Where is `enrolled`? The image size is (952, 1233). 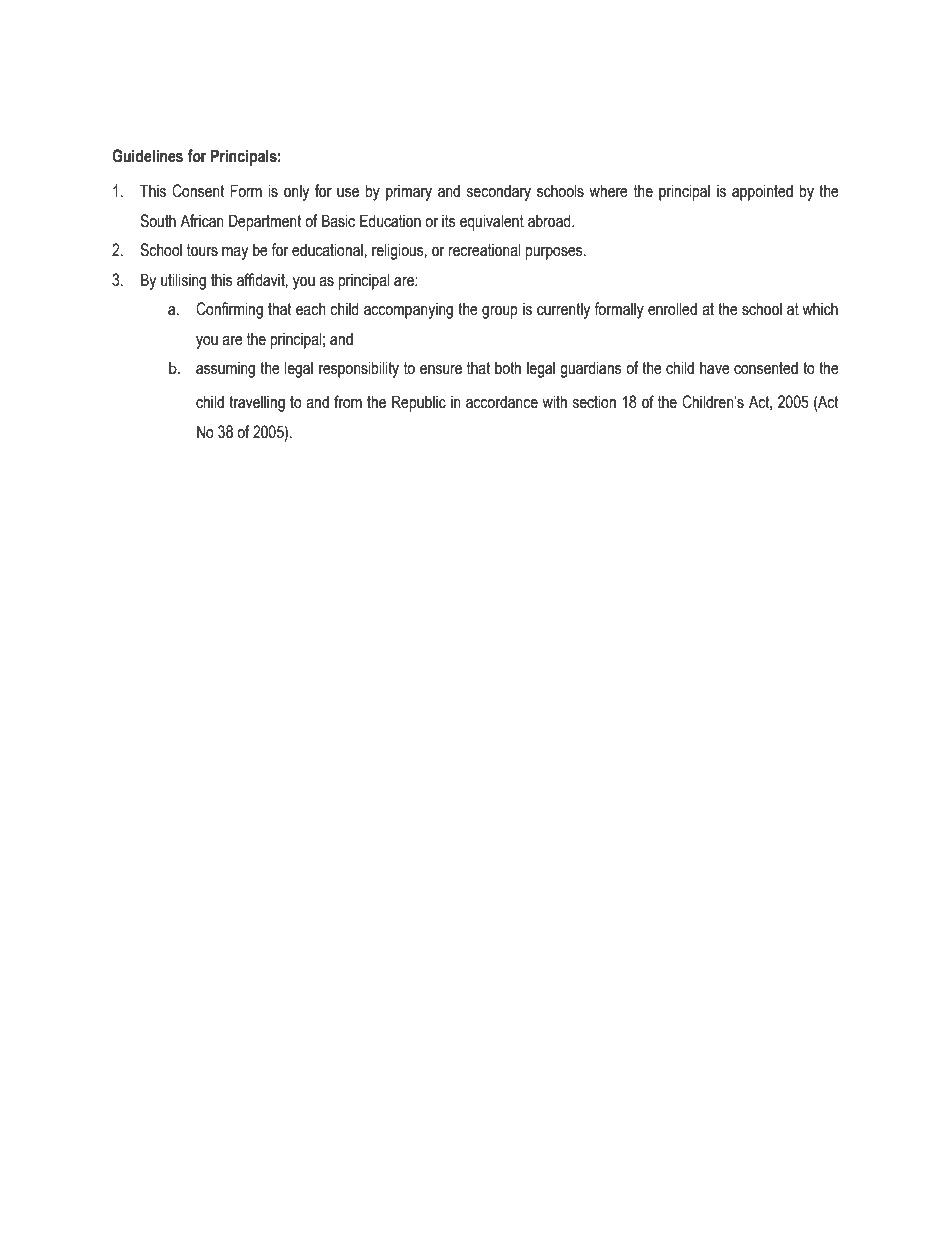
enrolled is located at coordinates (672, 309).
